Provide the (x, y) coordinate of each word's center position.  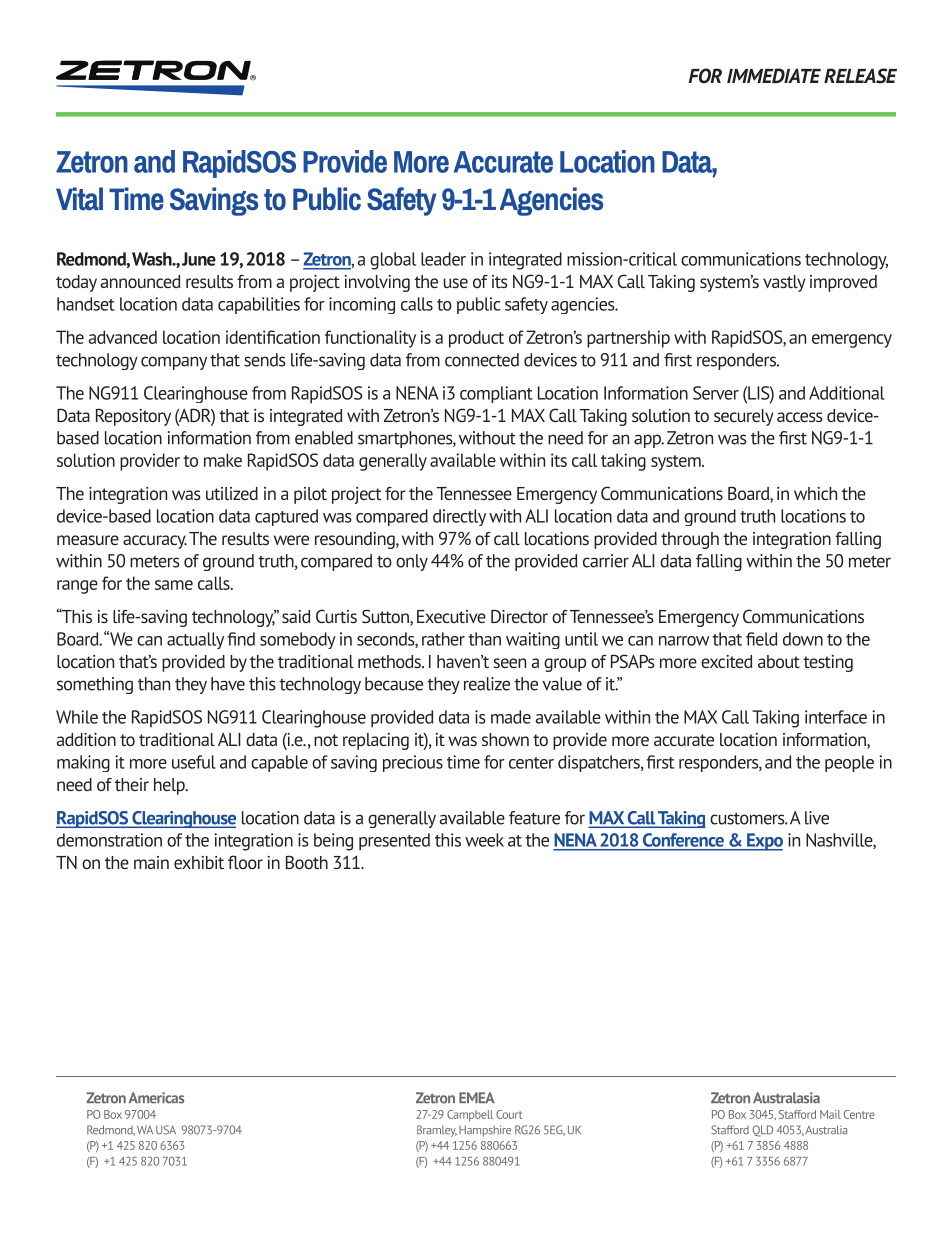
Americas (156, 1098)
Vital (79, 199)
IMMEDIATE (774, 75)
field (761, 639)
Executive (451, 616)
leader (443, 259)
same (174, 585)
